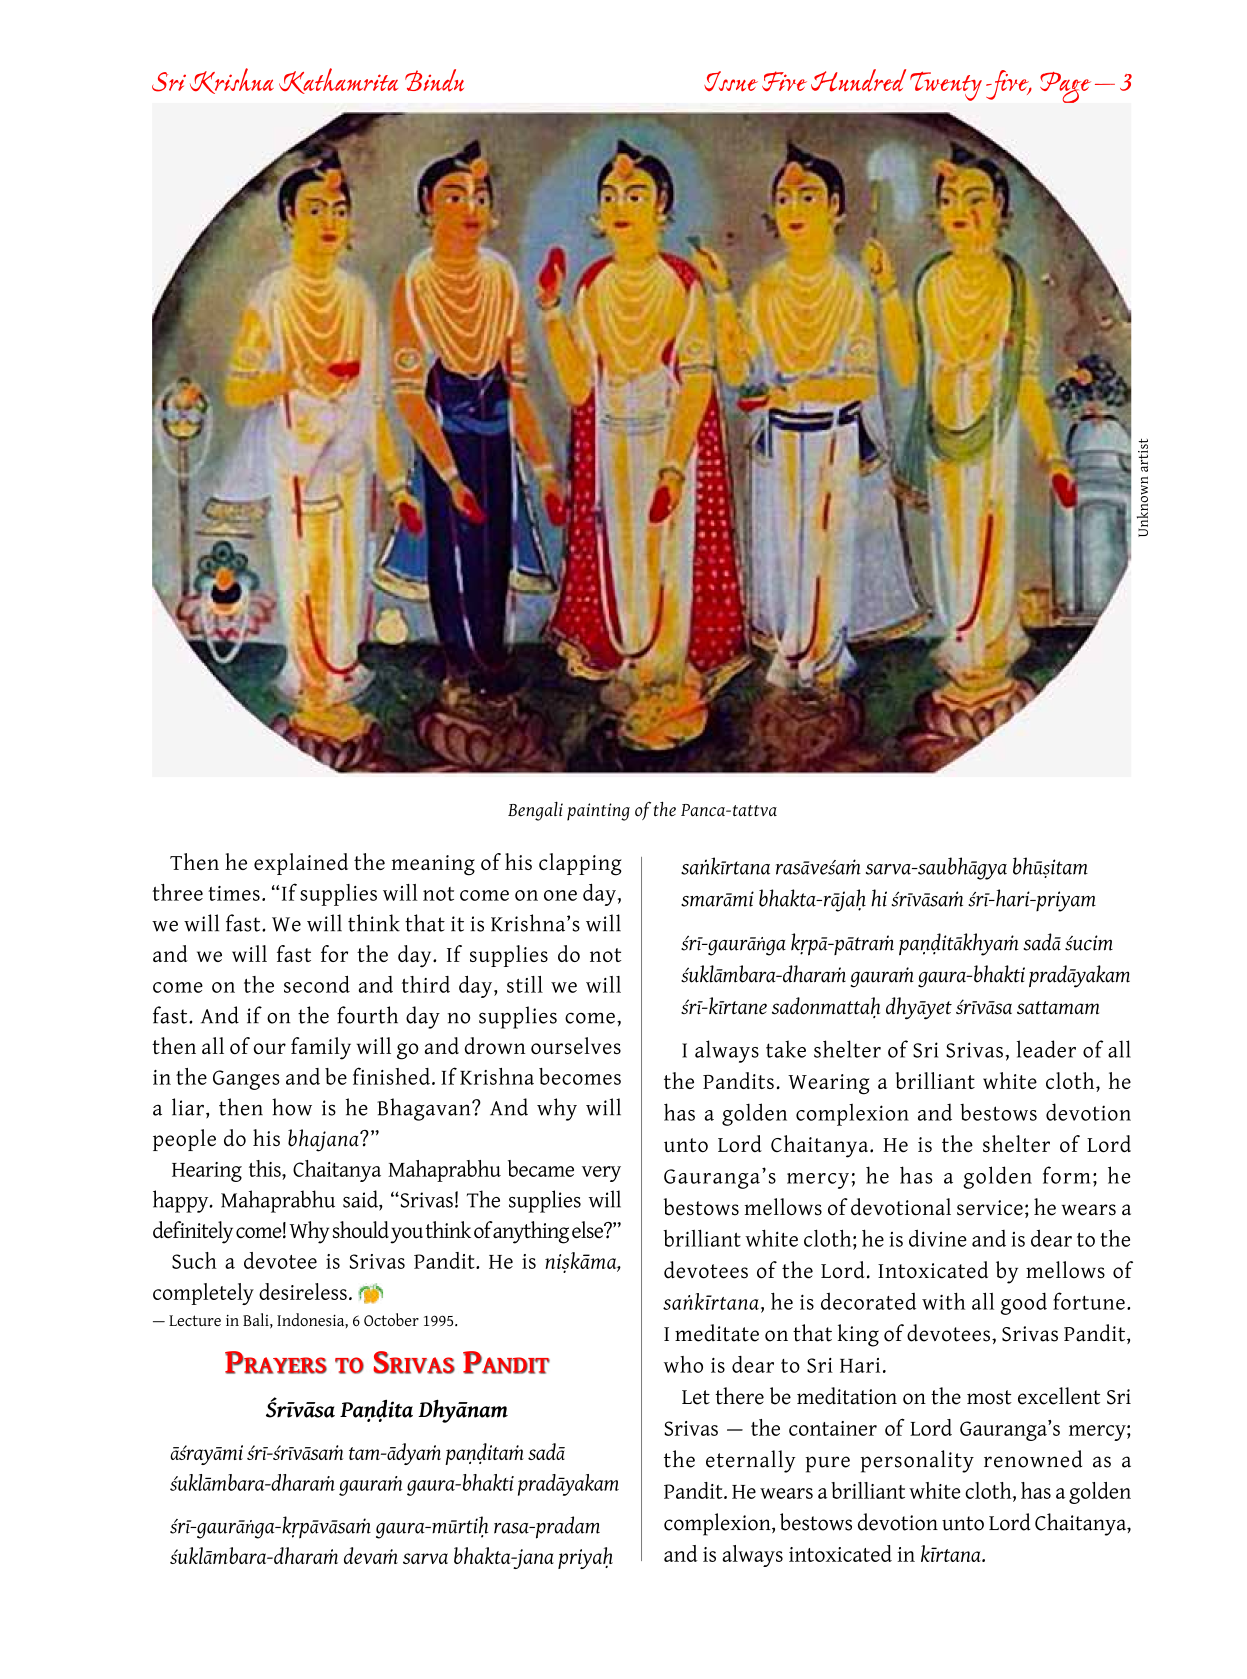 The image size is (1247, 1679). I want to click on Issue, so click(731, 81).
